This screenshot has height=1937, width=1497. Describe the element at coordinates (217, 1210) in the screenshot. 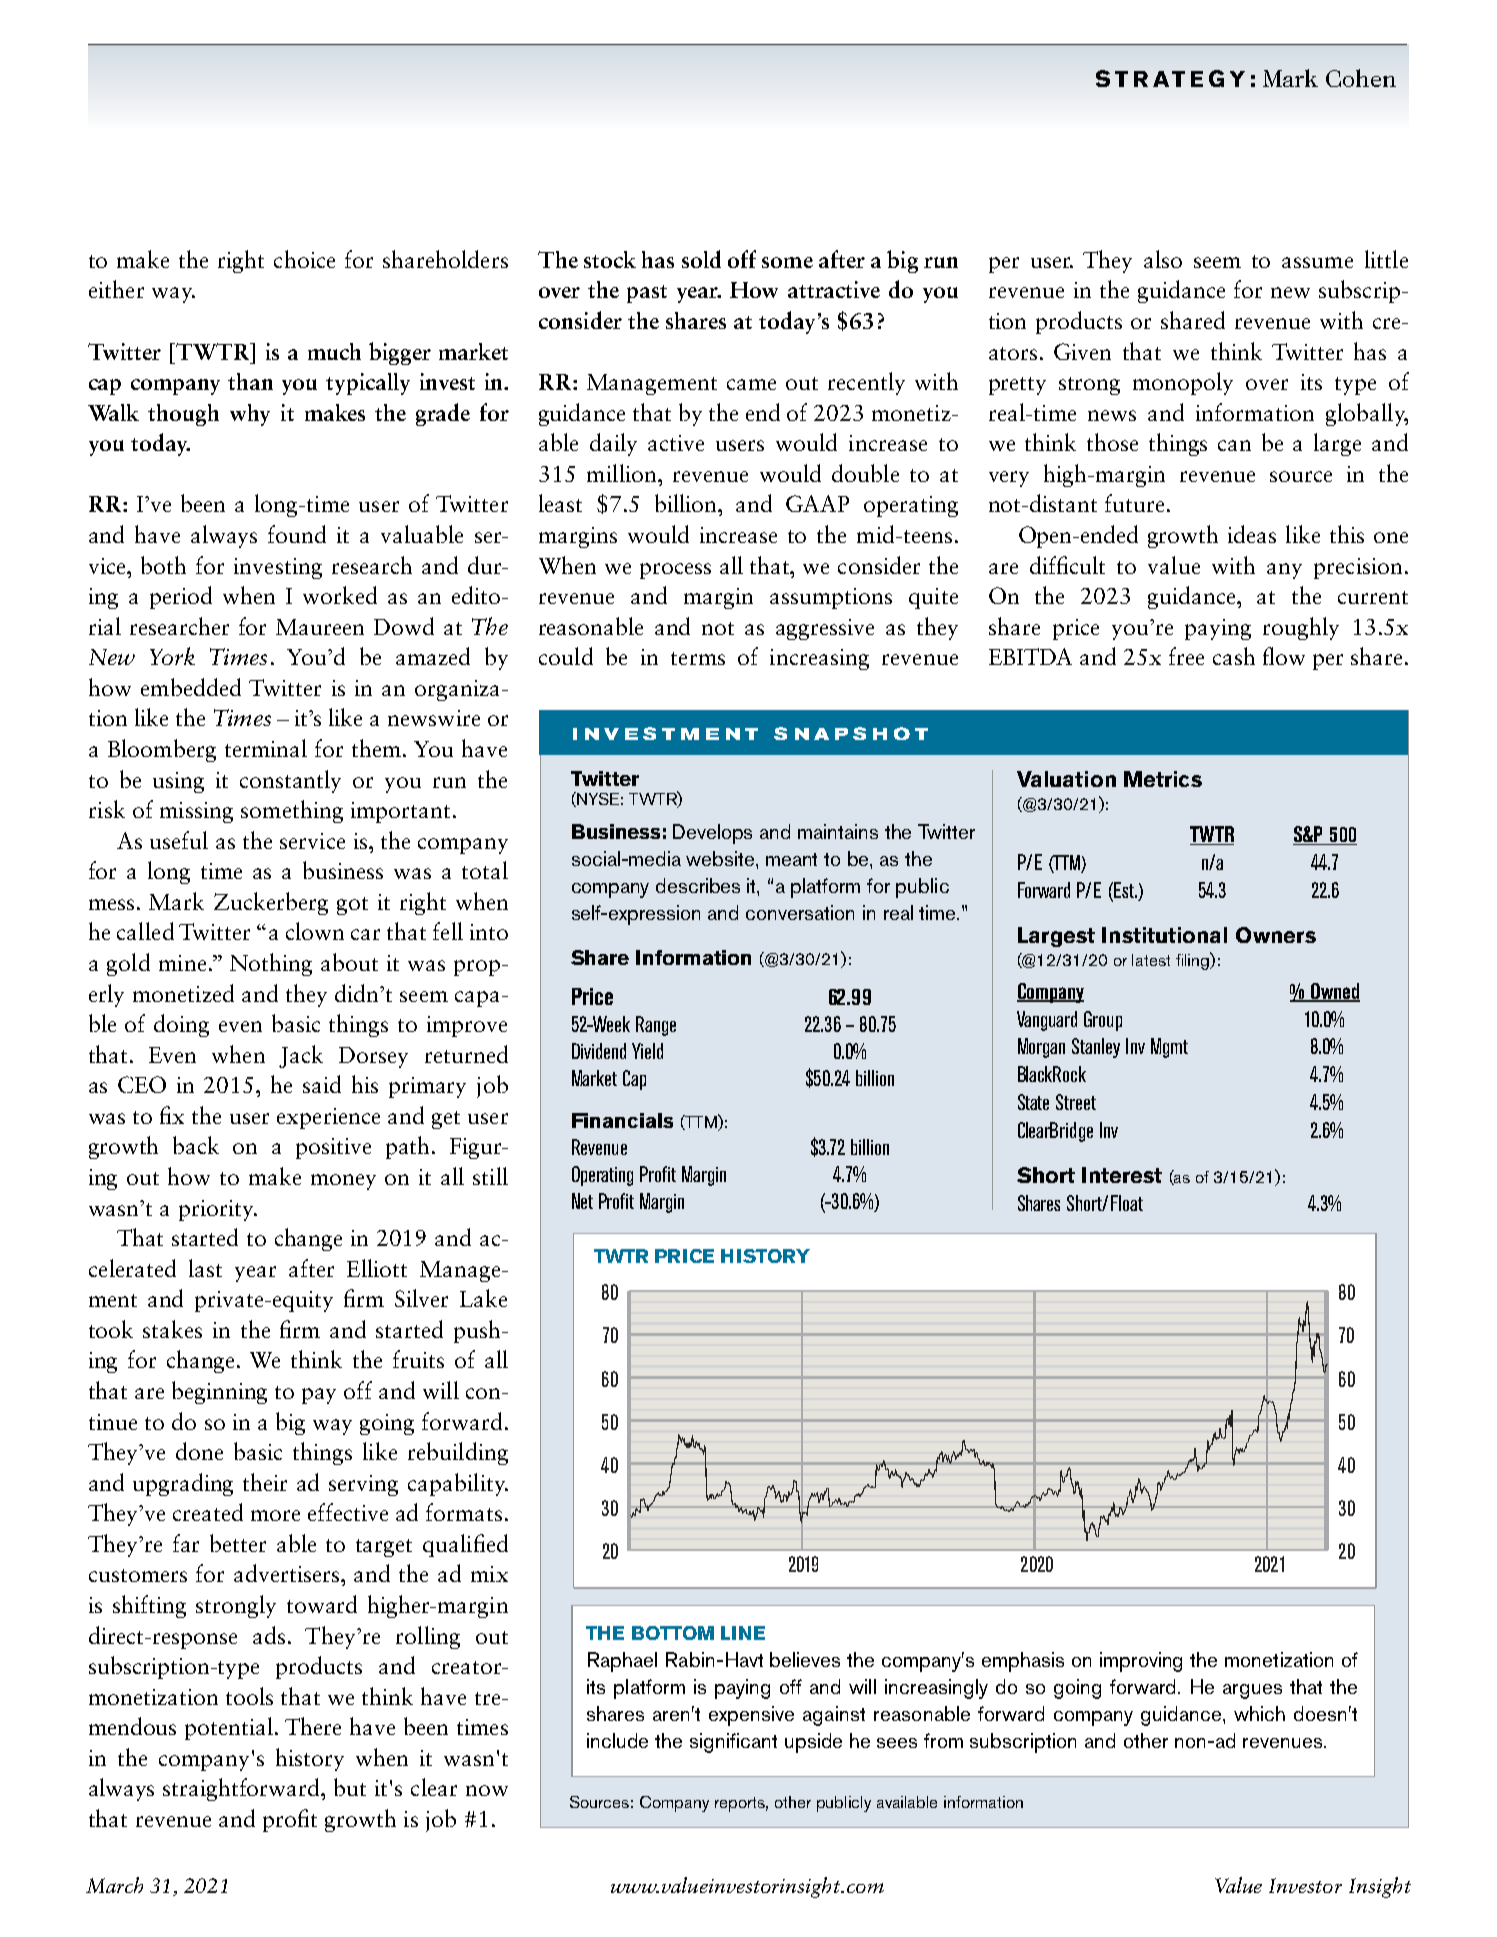

I see `priority` at that location.
